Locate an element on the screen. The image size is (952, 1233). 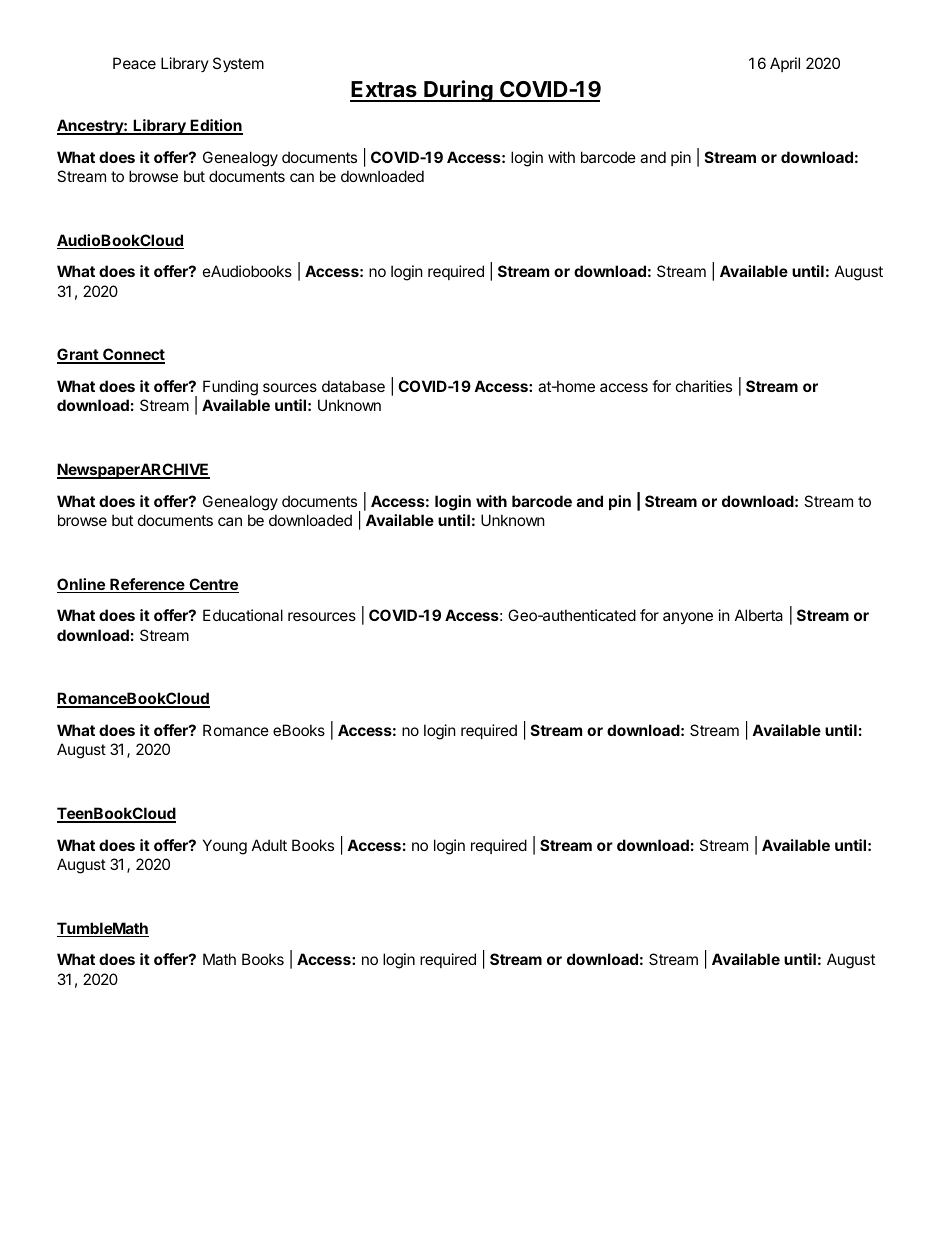
April is located at coordinates (785, 64).
